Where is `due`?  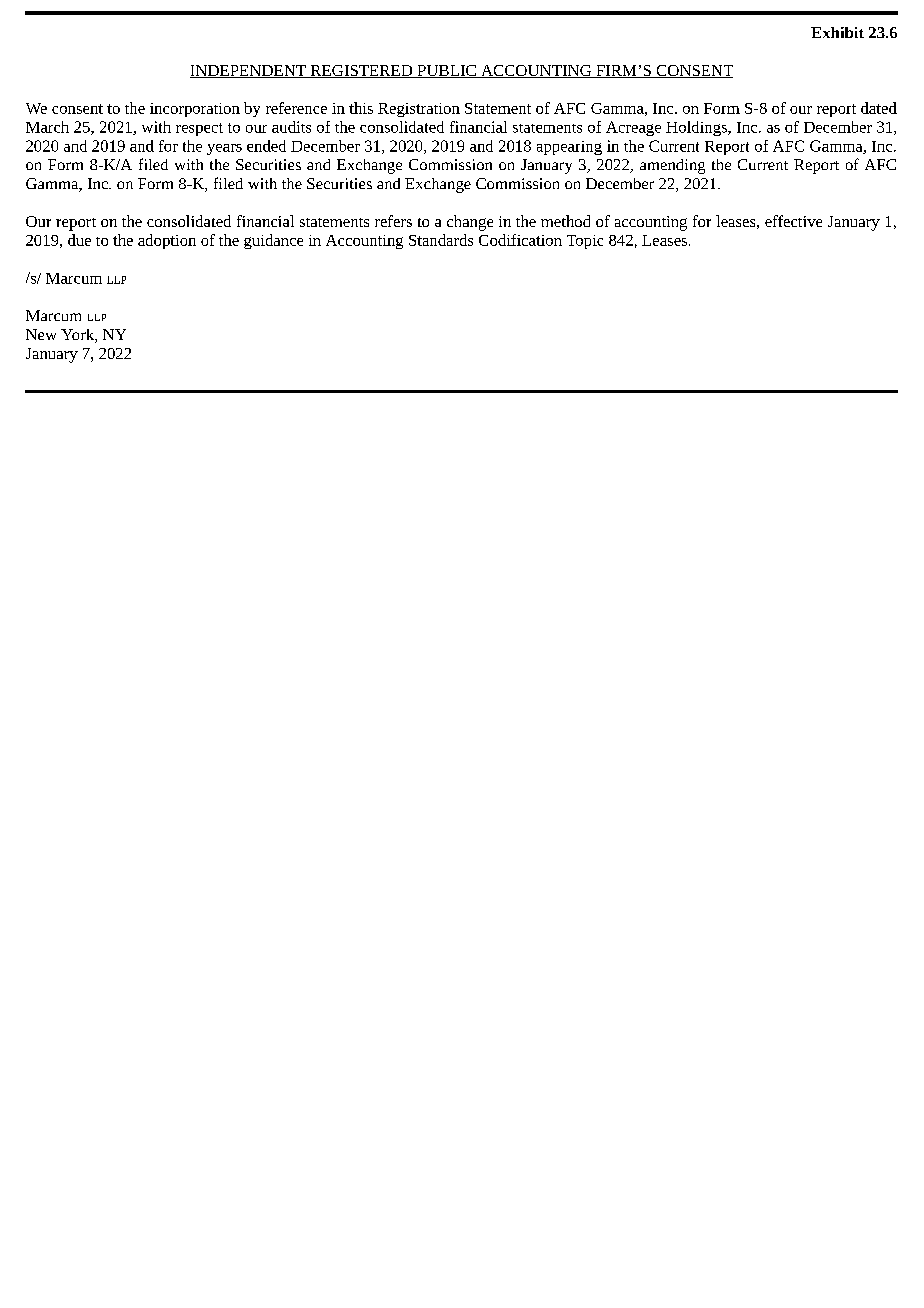
due is located at coordinates (79, 240).
